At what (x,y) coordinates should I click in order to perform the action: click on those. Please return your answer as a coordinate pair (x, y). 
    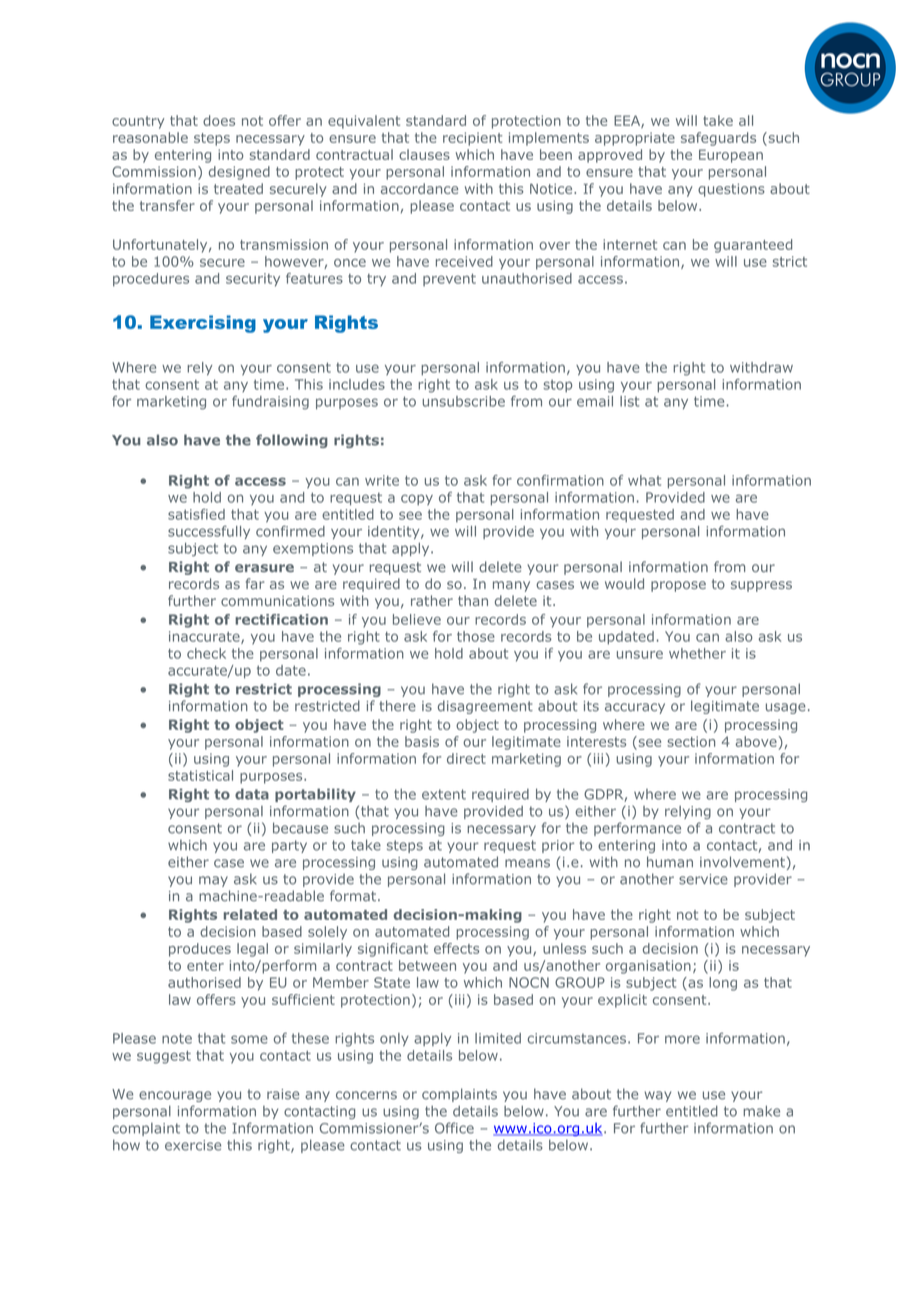
    Looking at the image, I should click on (476, 636).
